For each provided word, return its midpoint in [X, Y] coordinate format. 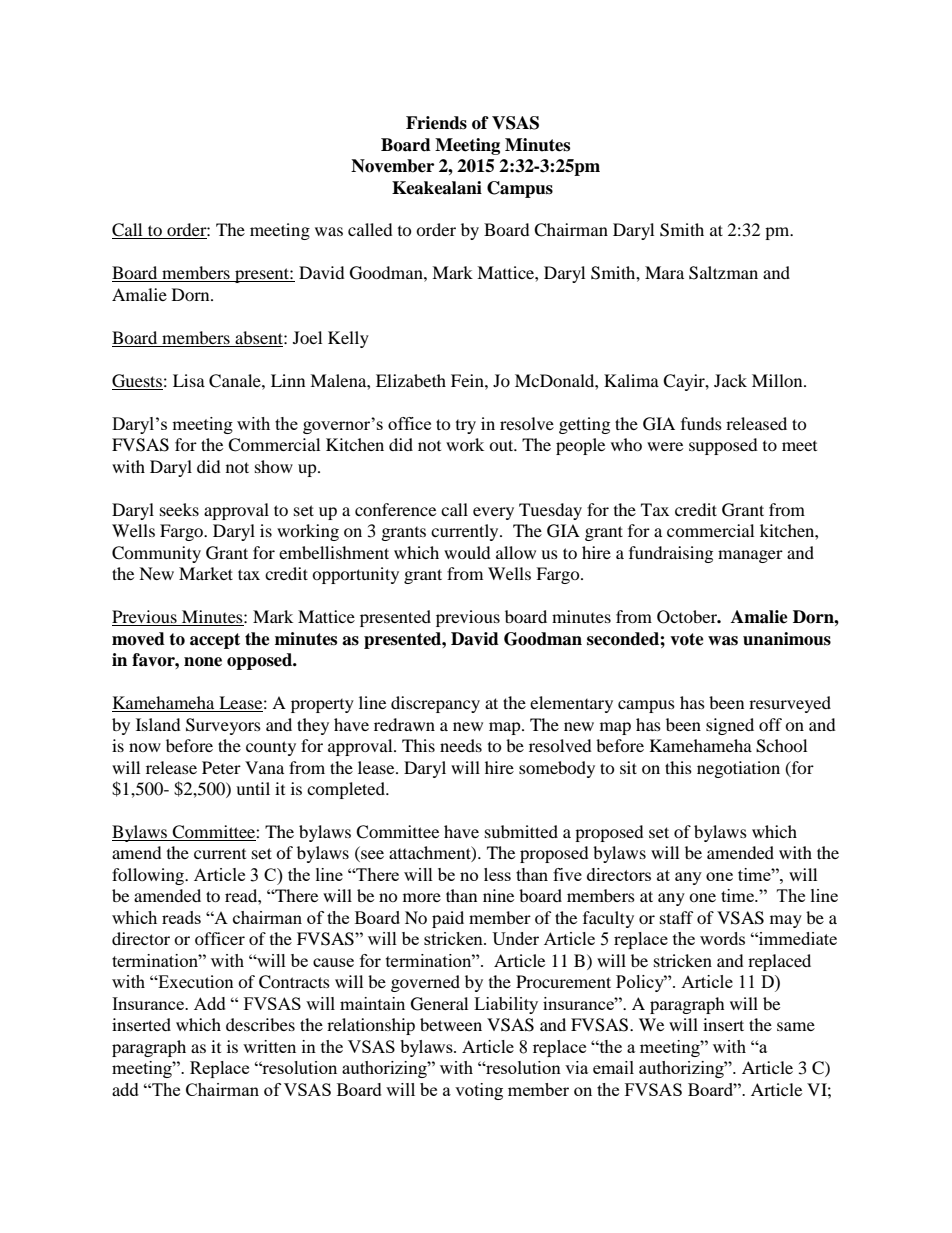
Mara [664, 272]
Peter [221, 767]
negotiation [738, 769]
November [392, 166]
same [796, 1026]
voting [479, 1091]
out [502, 445]
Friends [436, 123]
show [274, 466]
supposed [723, 446]
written [269, 1046]
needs [461, 745]
